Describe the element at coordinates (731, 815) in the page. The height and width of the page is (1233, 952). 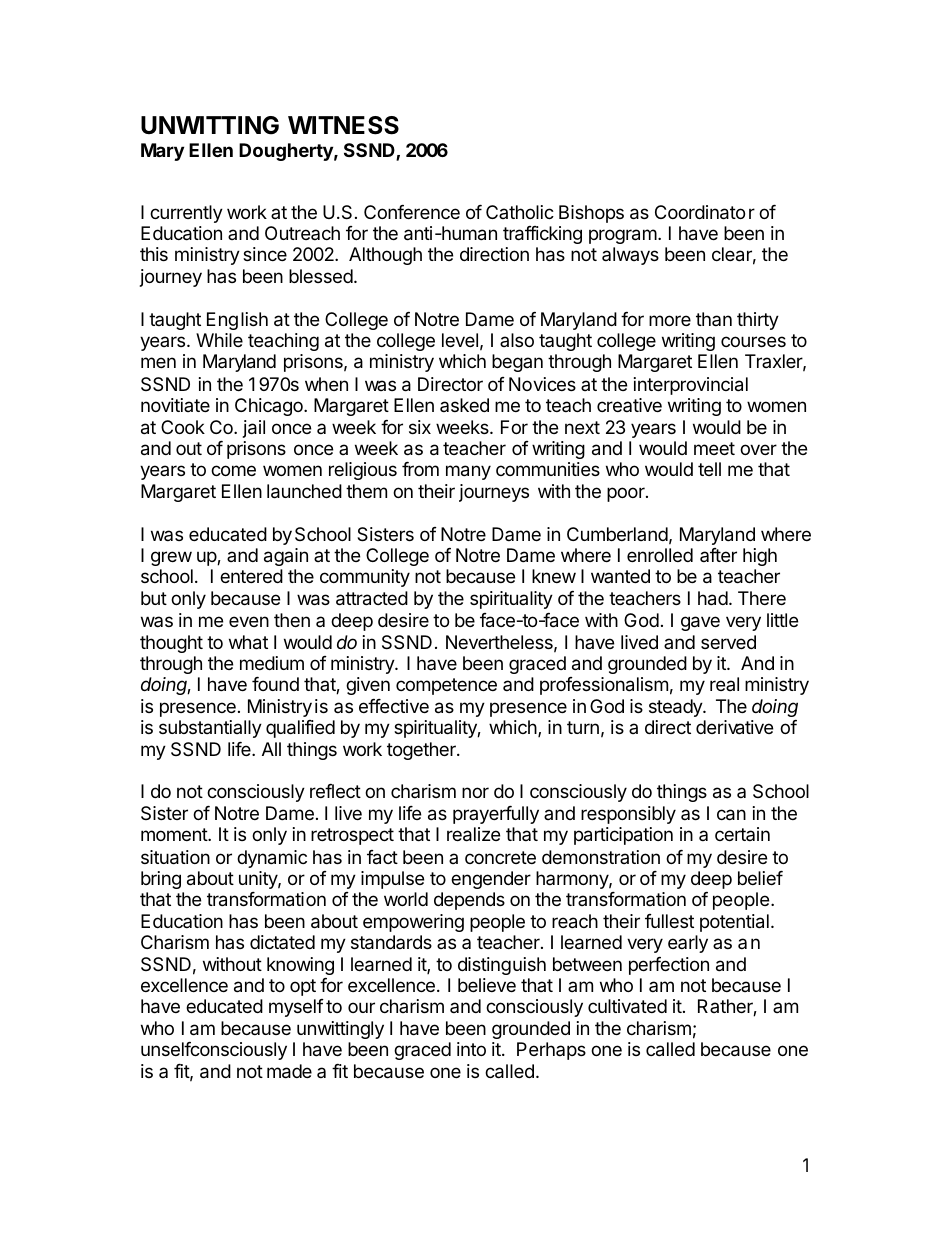
I see `can` at that location.
